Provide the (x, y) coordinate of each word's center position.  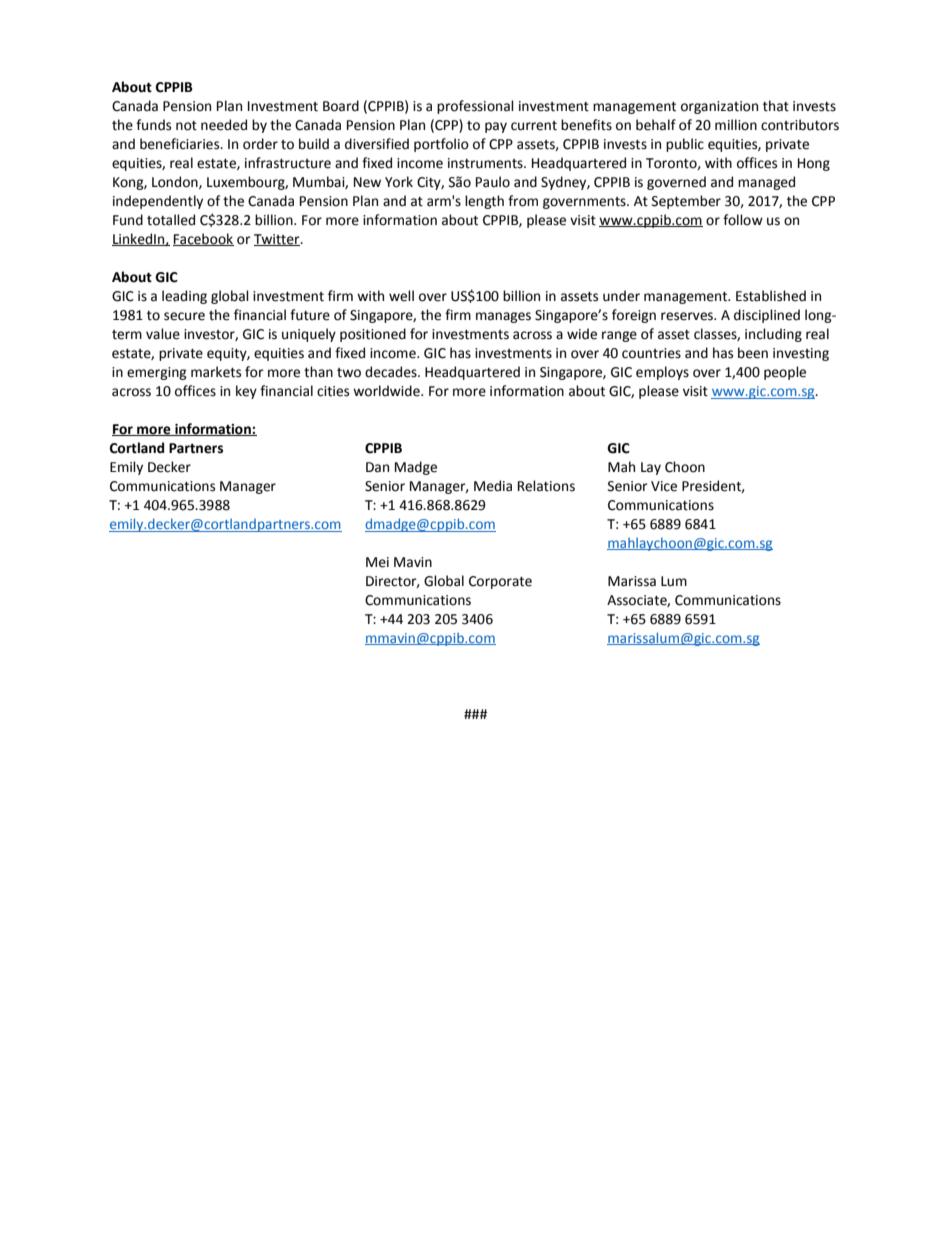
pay (496, 127)
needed (224, 125)
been (753, 353)
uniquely (309, 335)
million (736, 125)
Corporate (500, 582)
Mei (377, 562)
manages (503, 317)
